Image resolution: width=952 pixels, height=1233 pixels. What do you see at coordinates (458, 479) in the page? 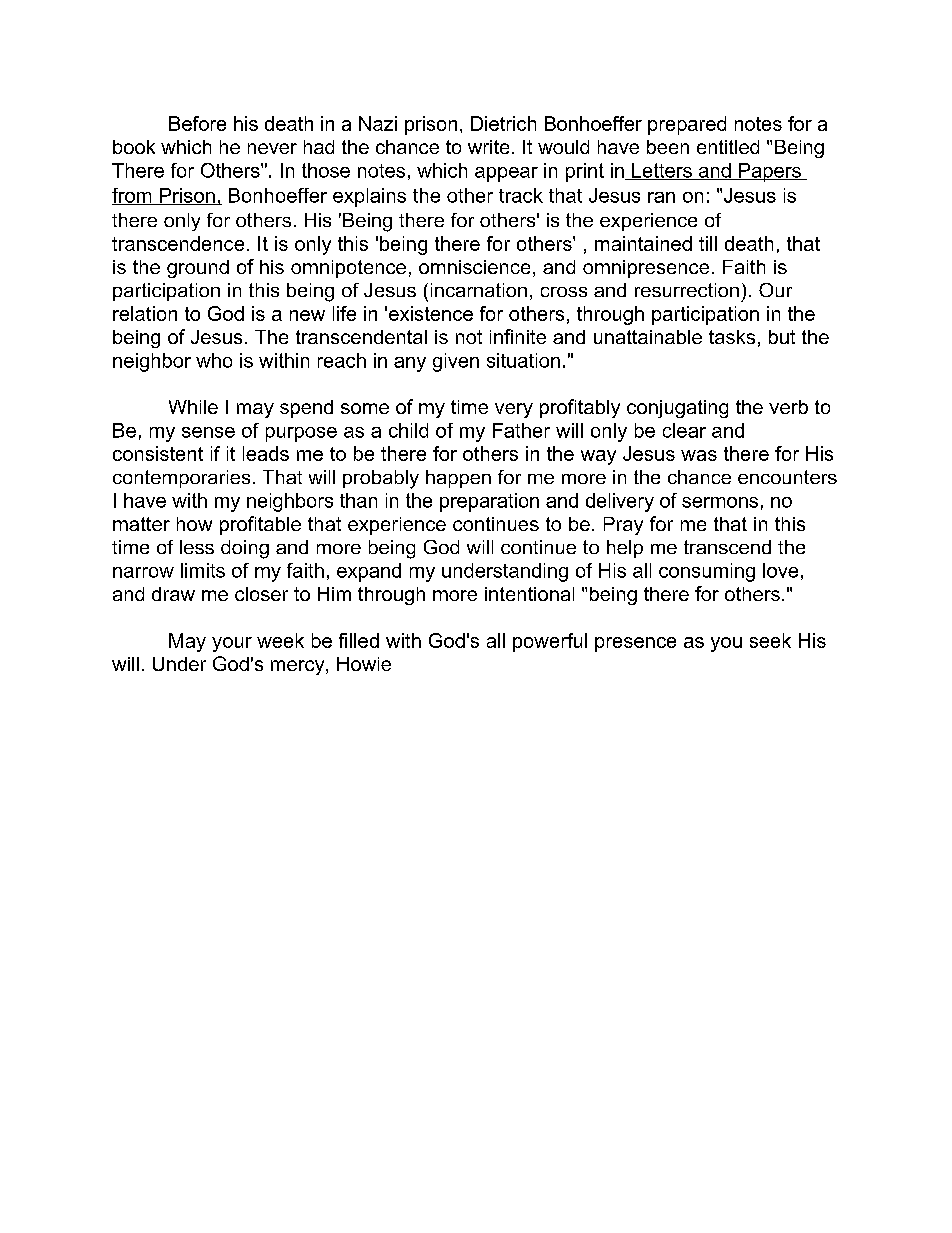
I see `happen` at bounding box center [458, 479].
